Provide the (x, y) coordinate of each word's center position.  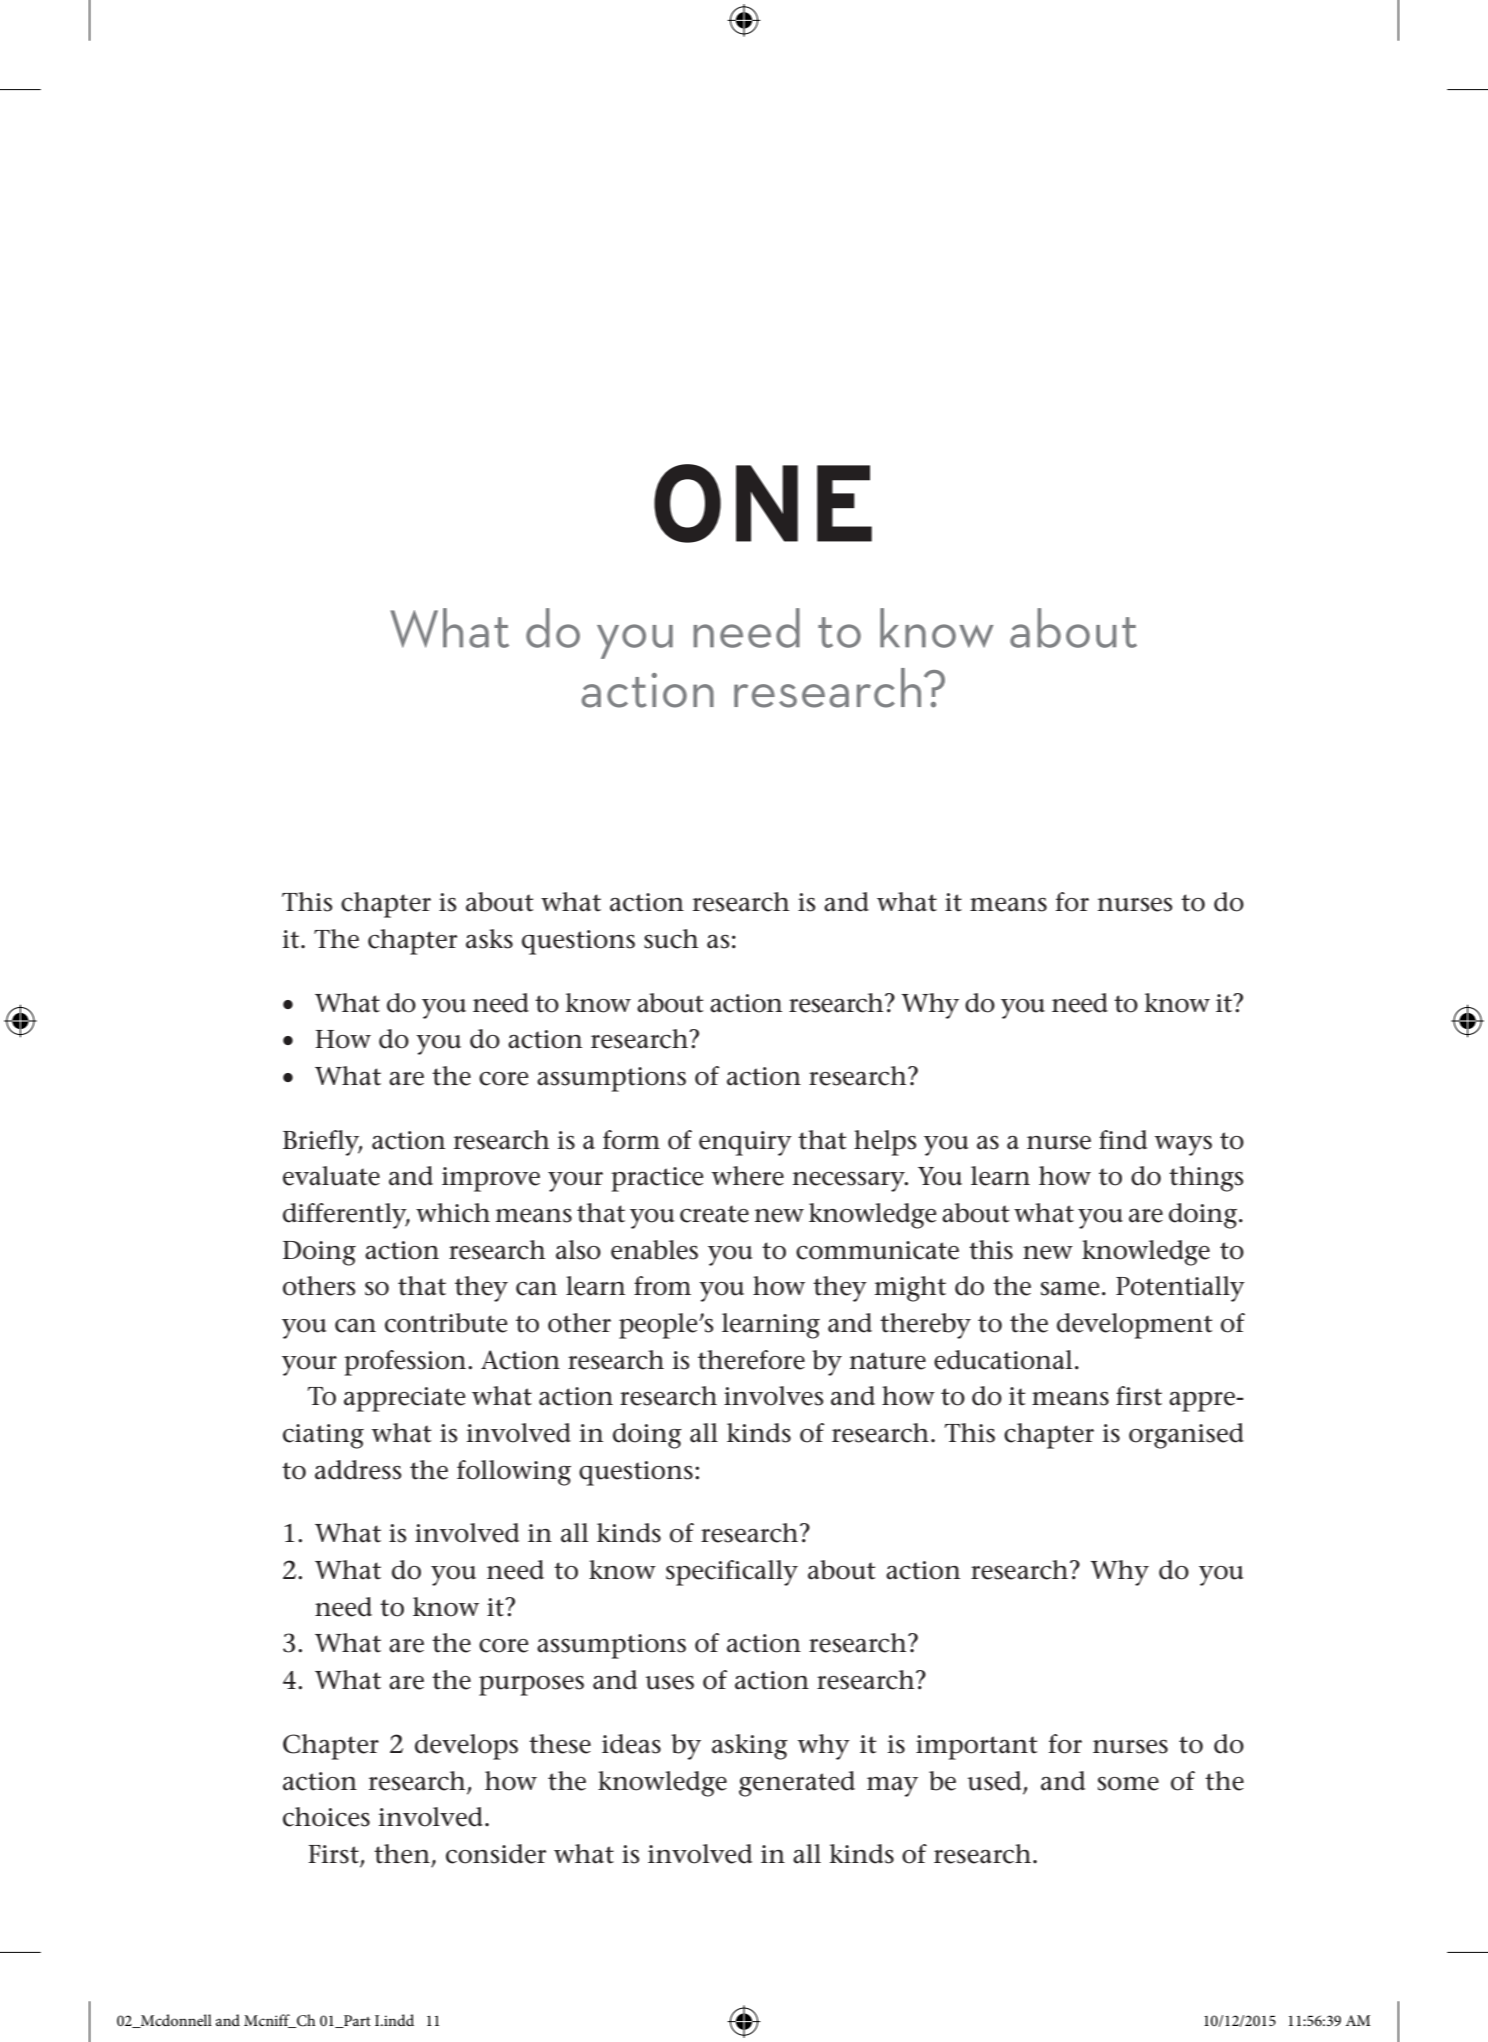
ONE (763, 503)
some (1128, 1784)
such (671, 939)
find (1123, 1140)
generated (797, 1784)
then (402, 1854)
